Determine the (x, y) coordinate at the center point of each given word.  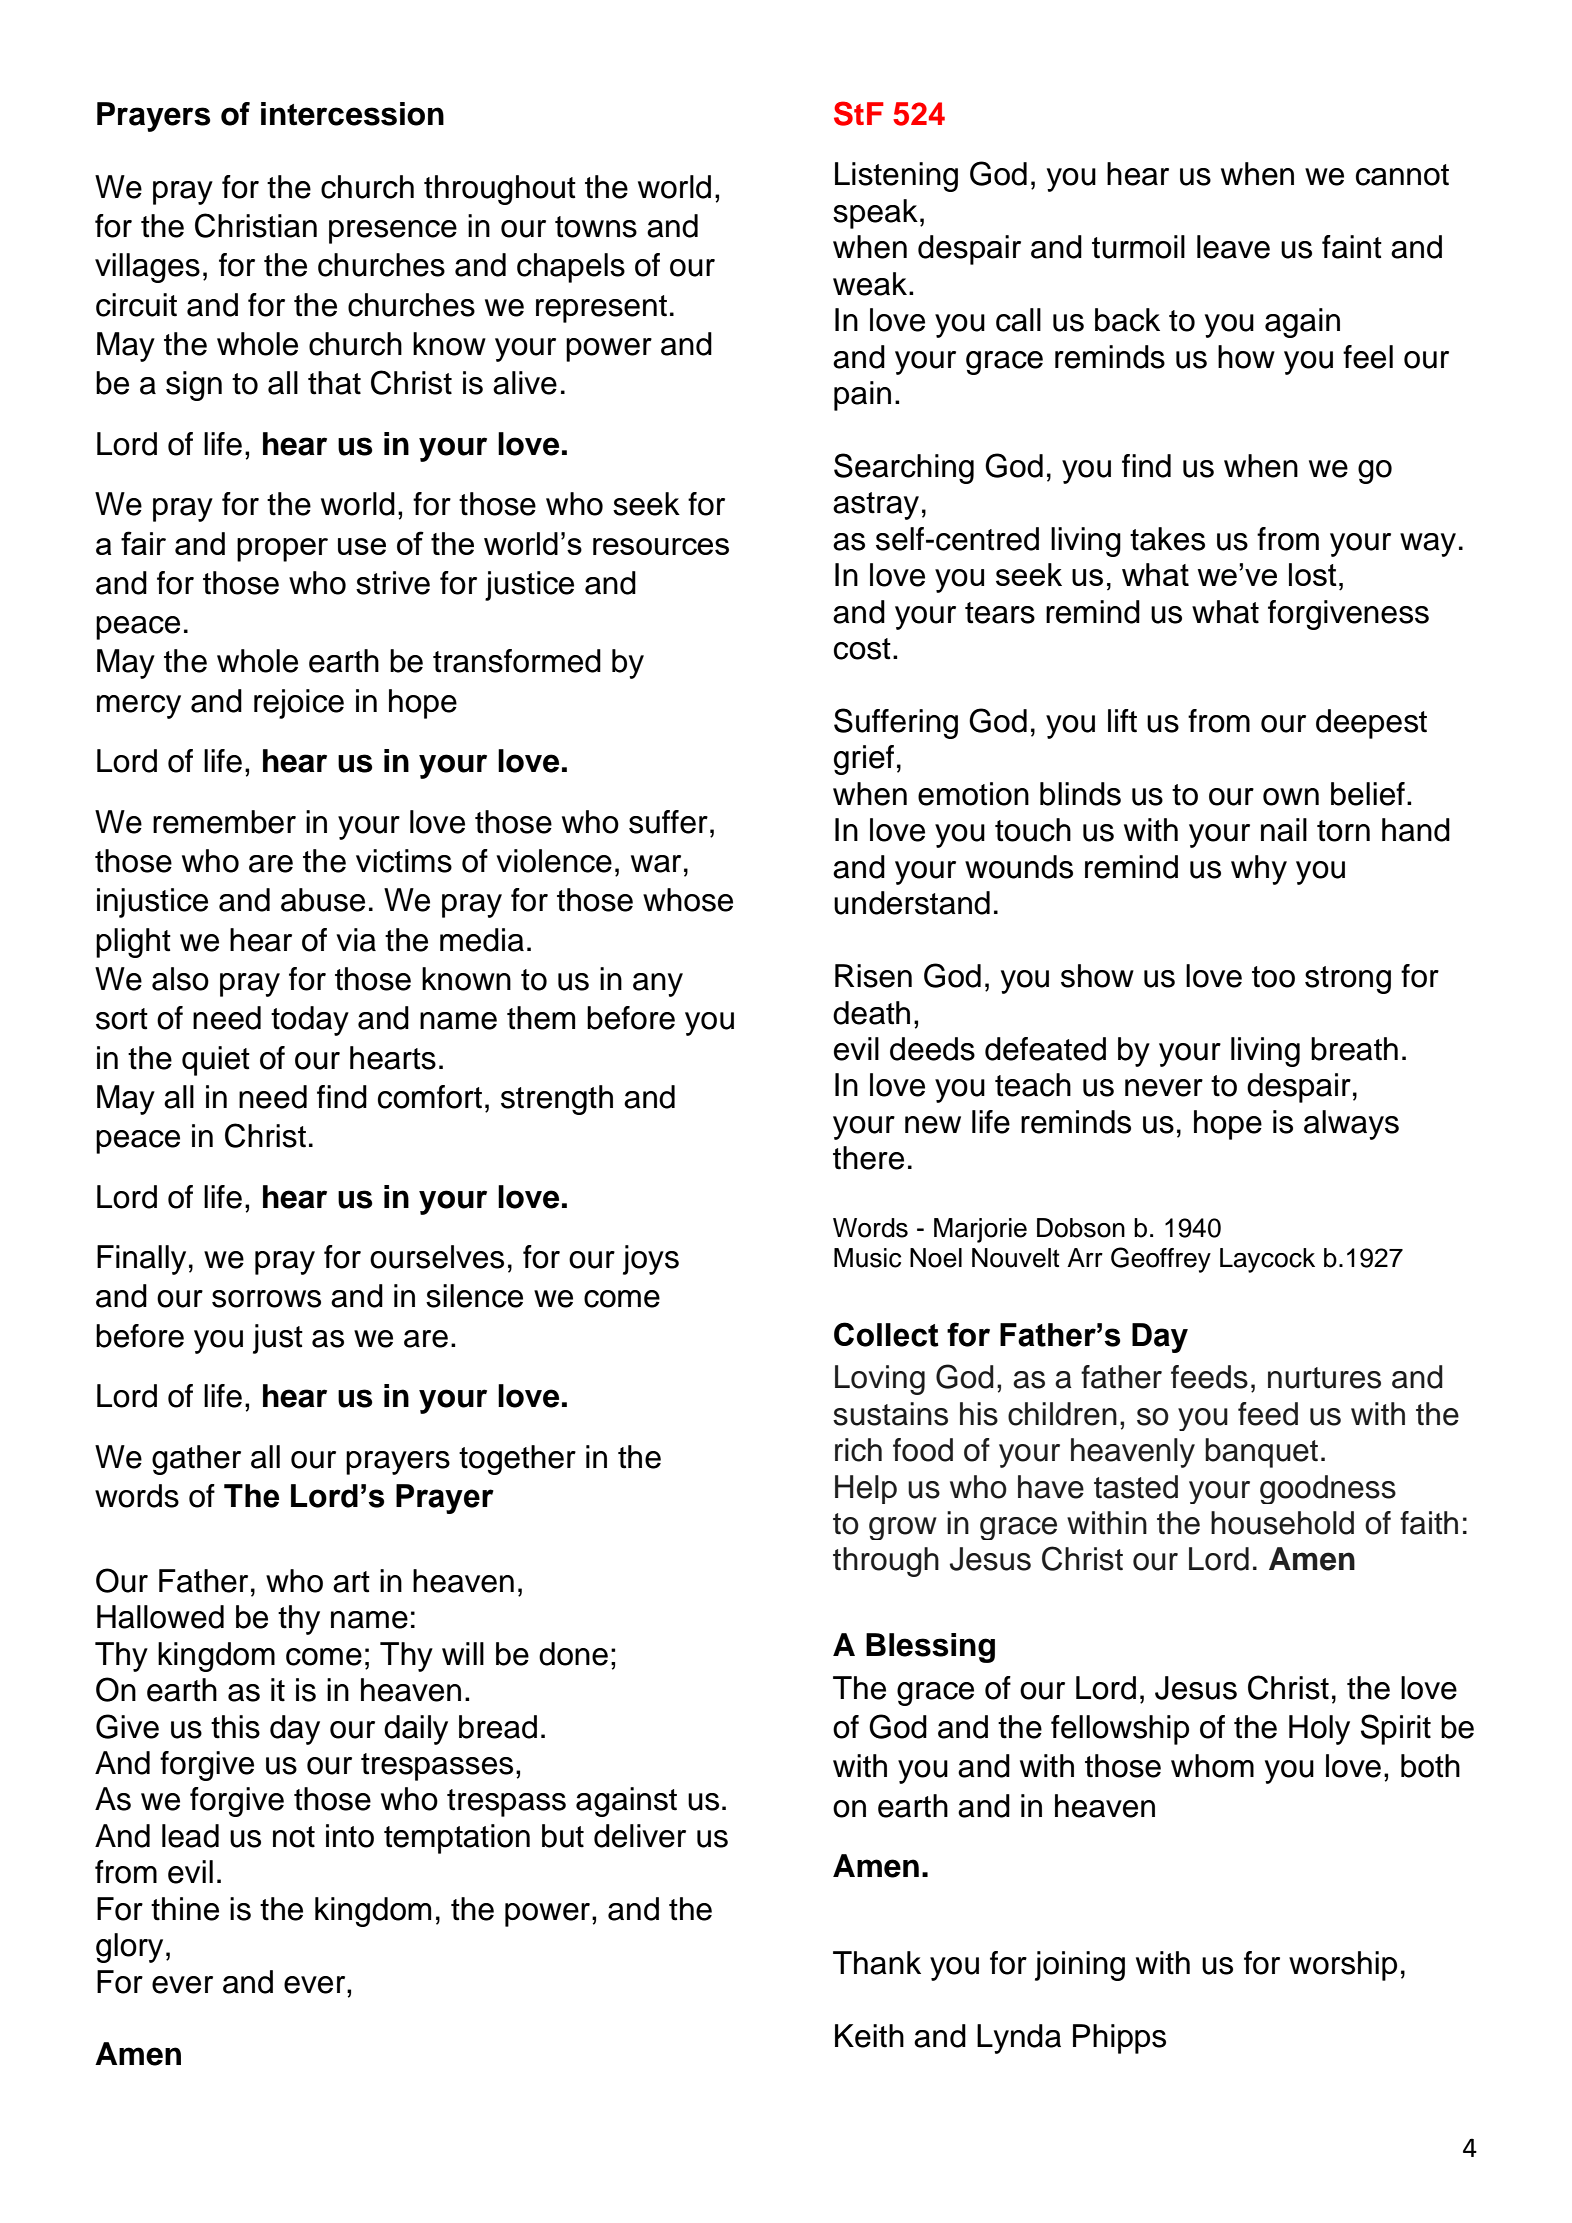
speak (875, 214)
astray (876, 506)
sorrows (266, 1299)
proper (282, 550)
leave (1233, 247)
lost (1313, 574)
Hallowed (160, 1617)
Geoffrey (1161, 1260)
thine (185, 1909)
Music (867, 1258)
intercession (352, 114)
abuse (323, 900)
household (1282, 1523)
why (1259, 870)
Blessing (930, 1648)
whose (688, 900)
